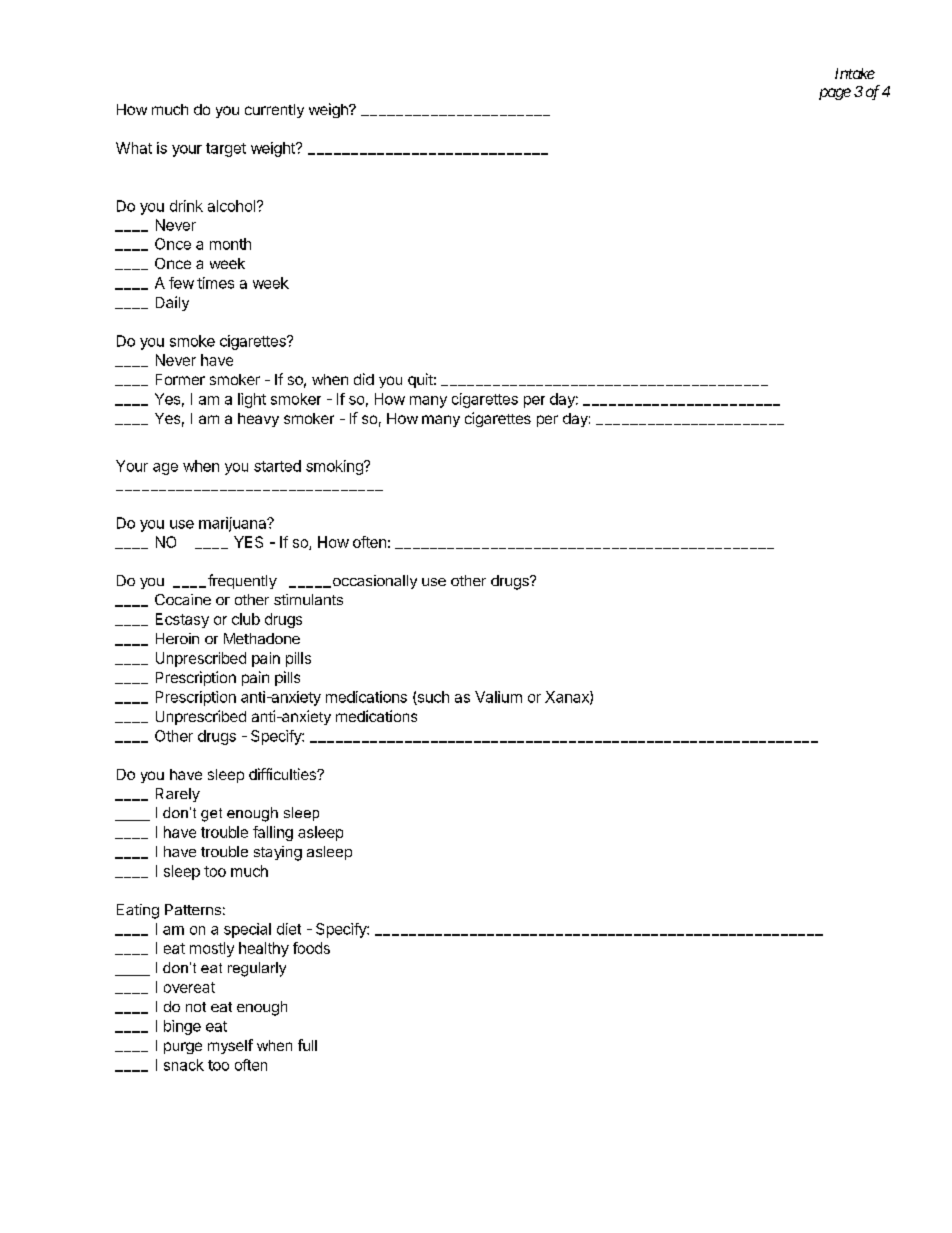  What do you see at coordinates (335, 467) in the document?
I see `smoking` at bounding box center [335, 467].
